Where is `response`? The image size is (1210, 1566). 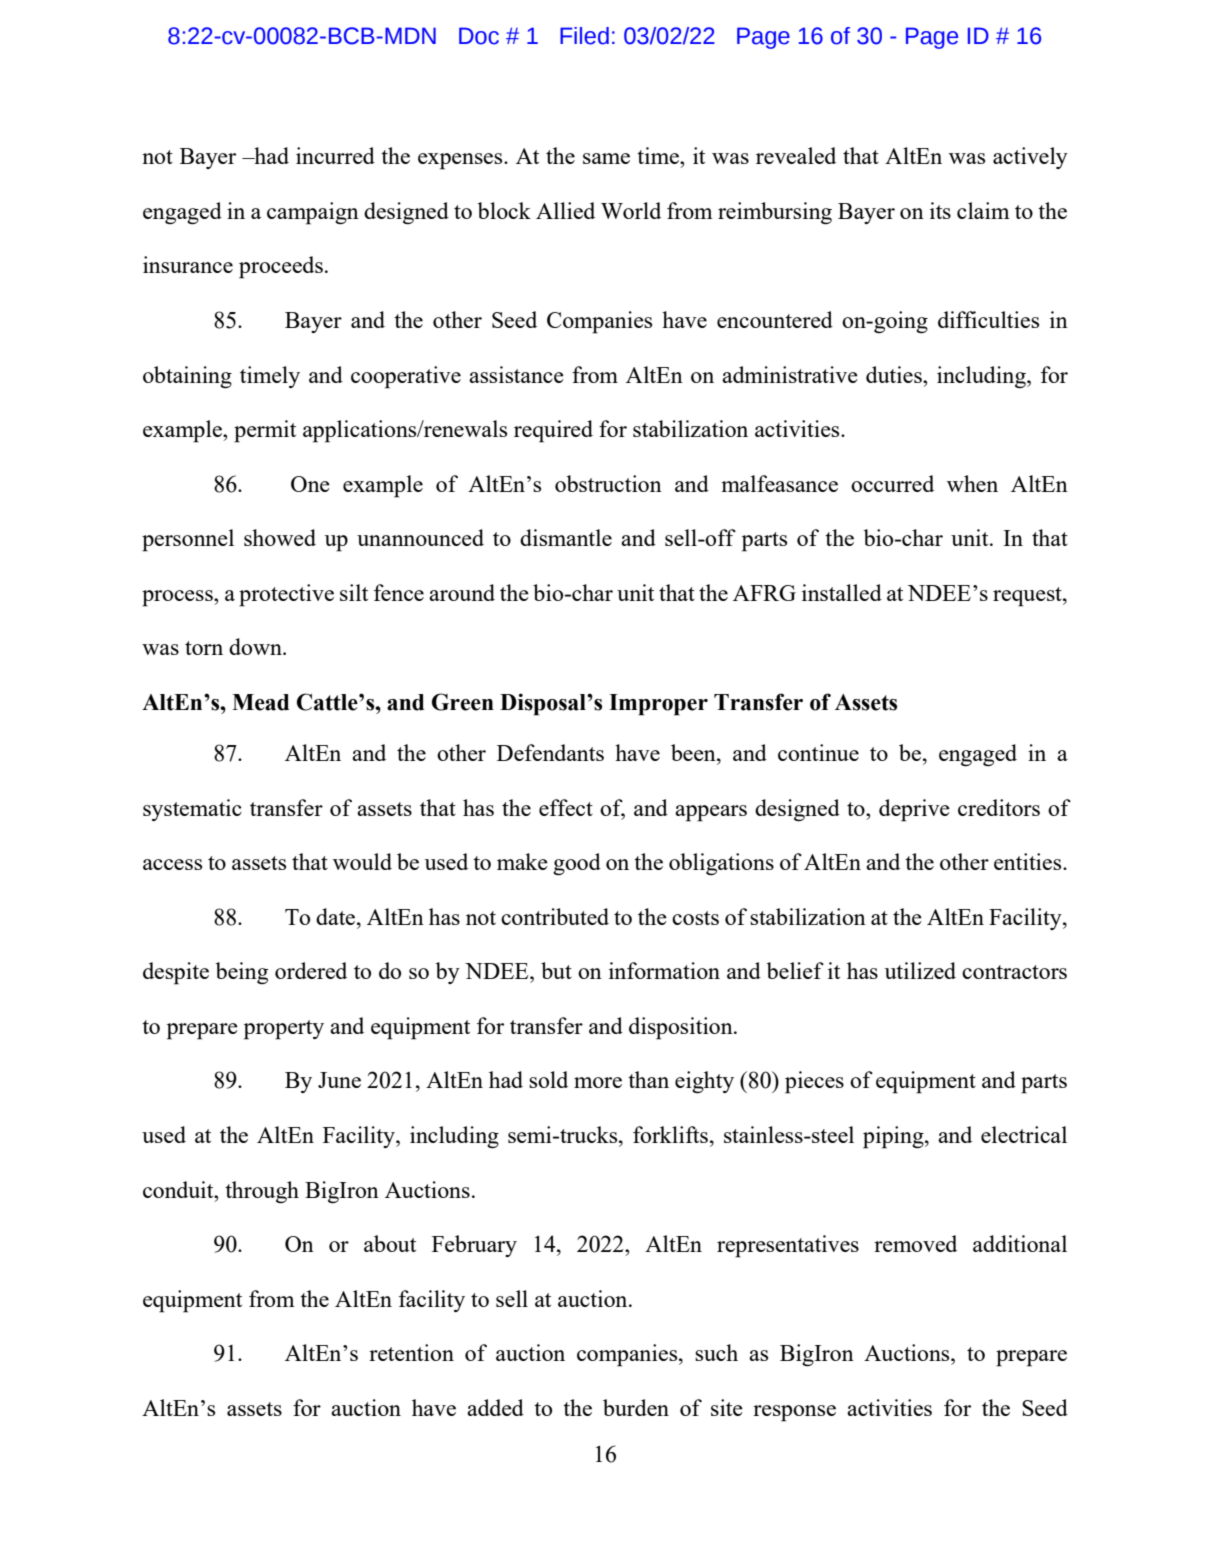
response is located at coordinates (794, 1413).
